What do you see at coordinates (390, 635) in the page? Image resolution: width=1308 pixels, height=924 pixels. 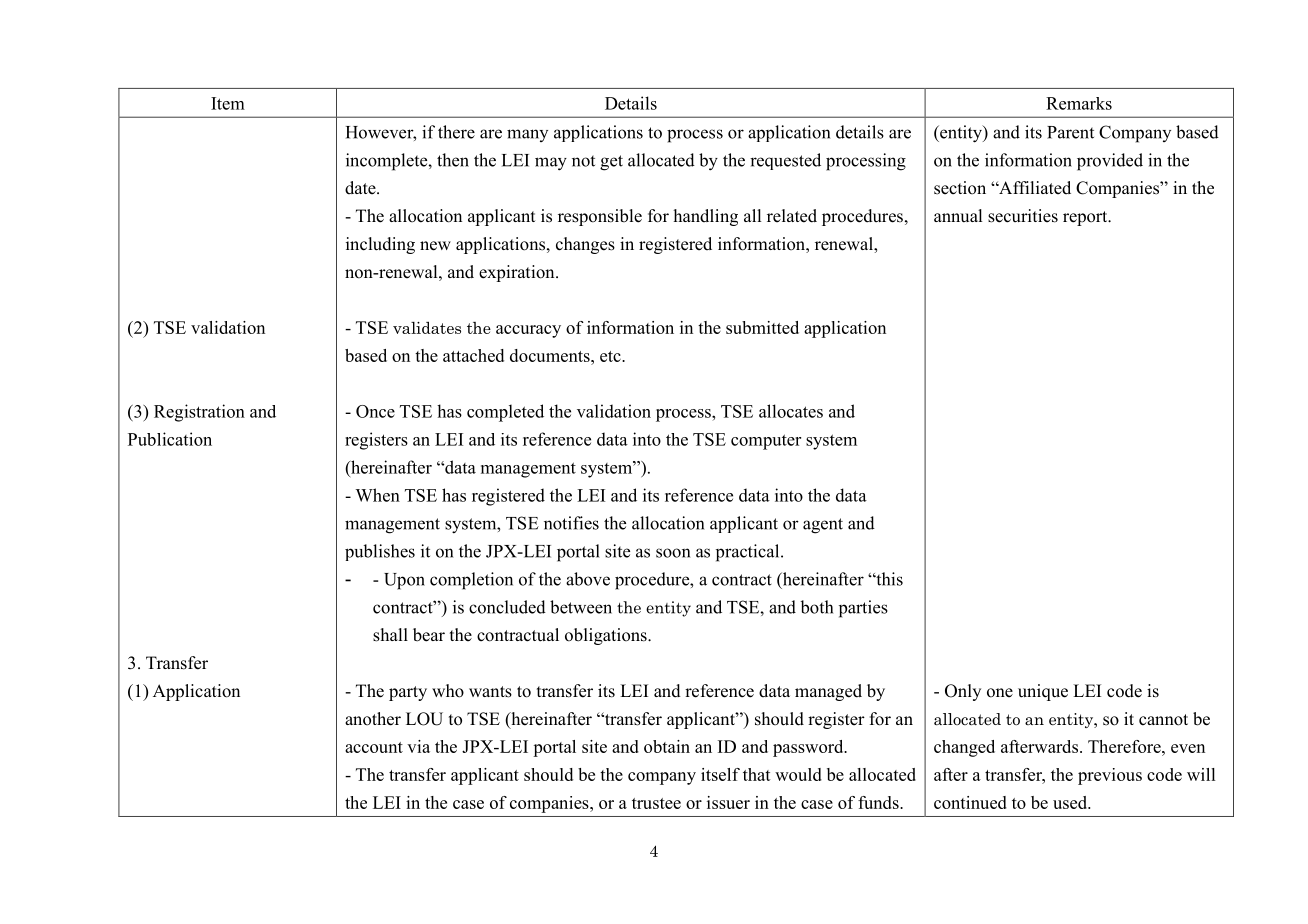 I see `shall` at bounding box center [390, 635].
